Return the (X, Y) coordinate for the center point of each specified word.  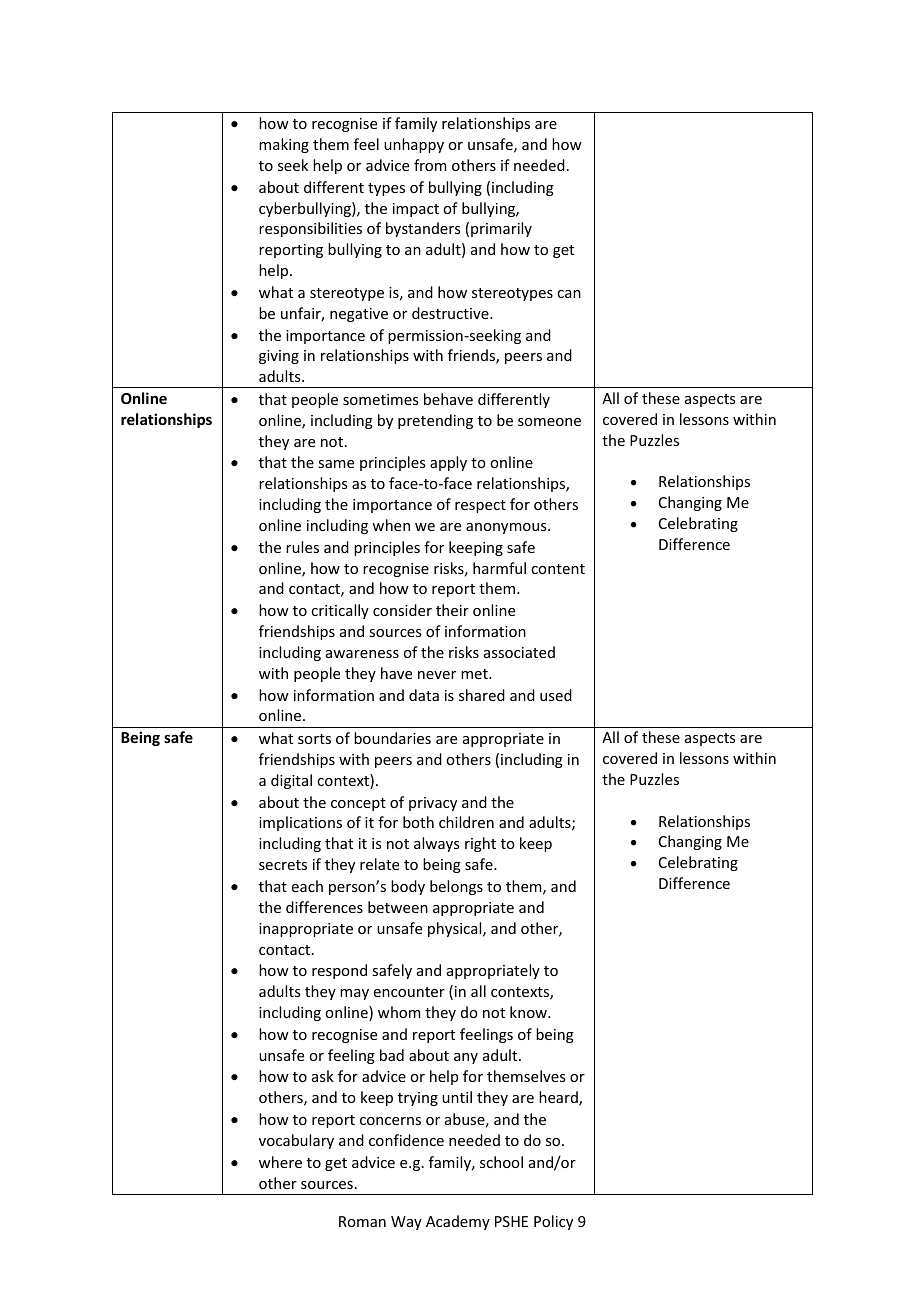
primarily (501, 229)
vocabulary (296, 1141)
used (556, 695)
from (430, 165)
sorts (314, 739)
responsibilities (310, 229)
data (424, 695)
